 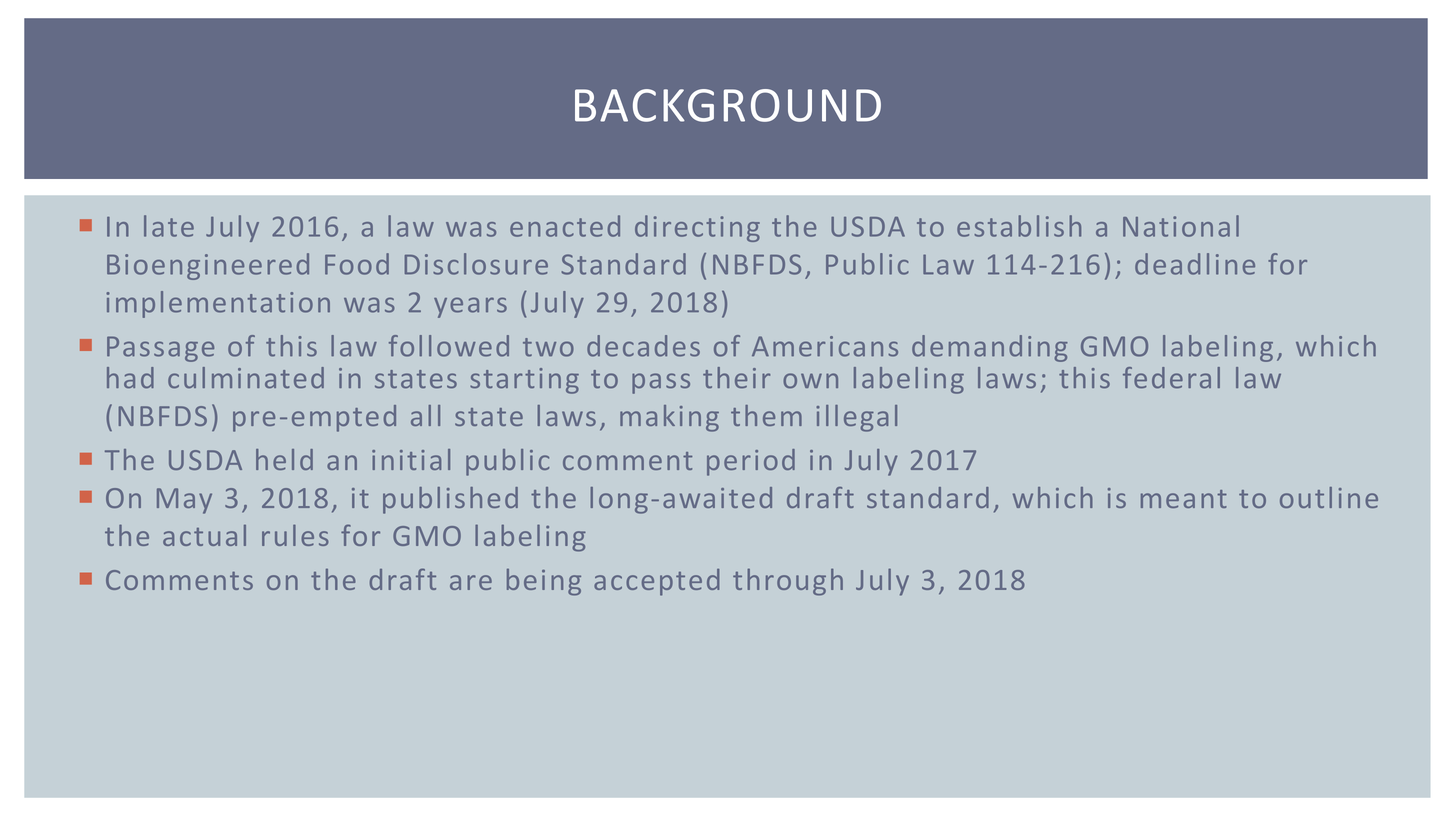 I want to click on federal, so click(x=1171, y=378).
